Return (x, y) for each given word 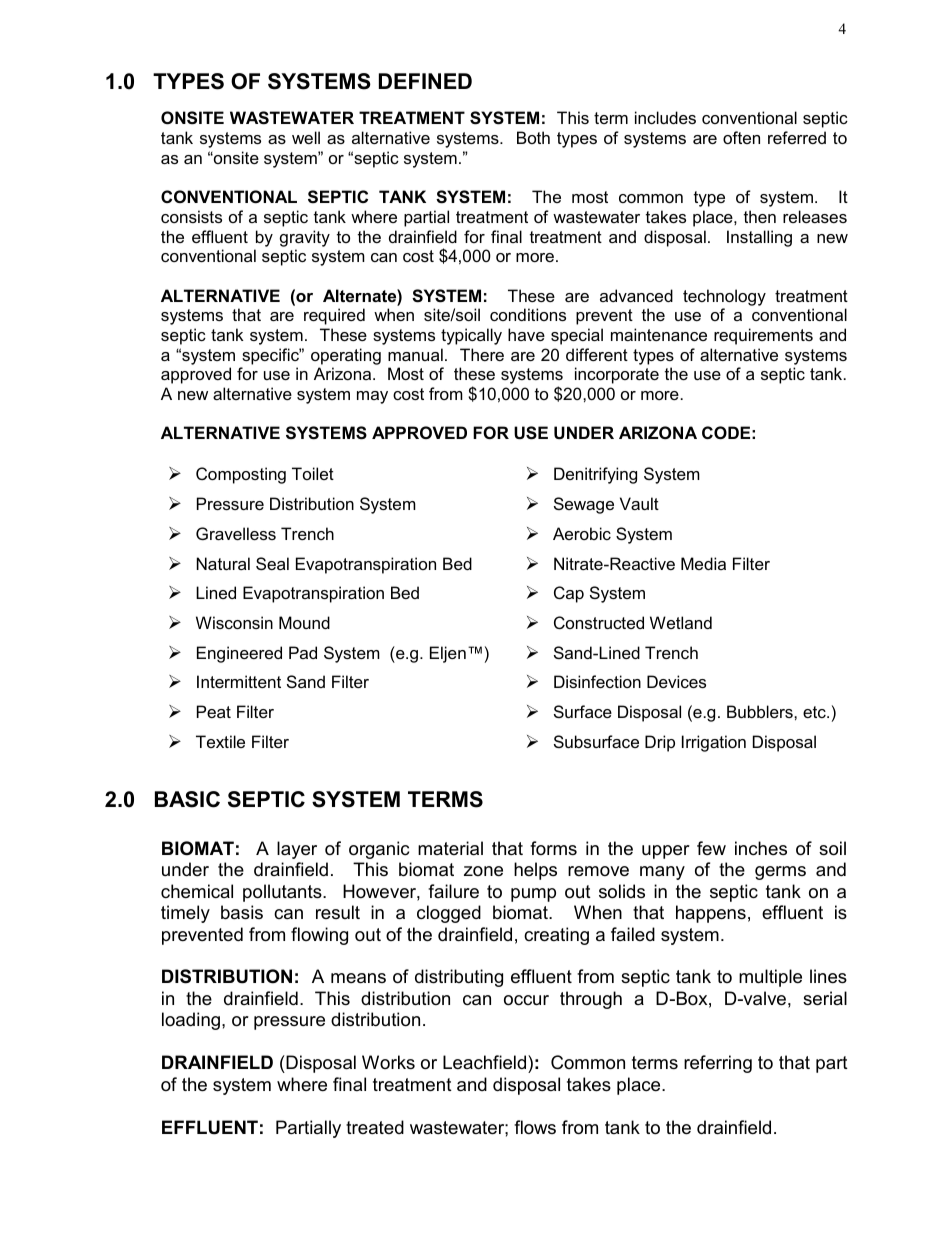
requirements (763, 336)
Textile (220, 741)
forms (553, 848)
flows (535, 1127)
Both (533, 137)
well (306, 137)
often (741, 137)
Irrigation (714, 743)
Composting (241, 475)
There (482, 354)
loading (191, 1021)
